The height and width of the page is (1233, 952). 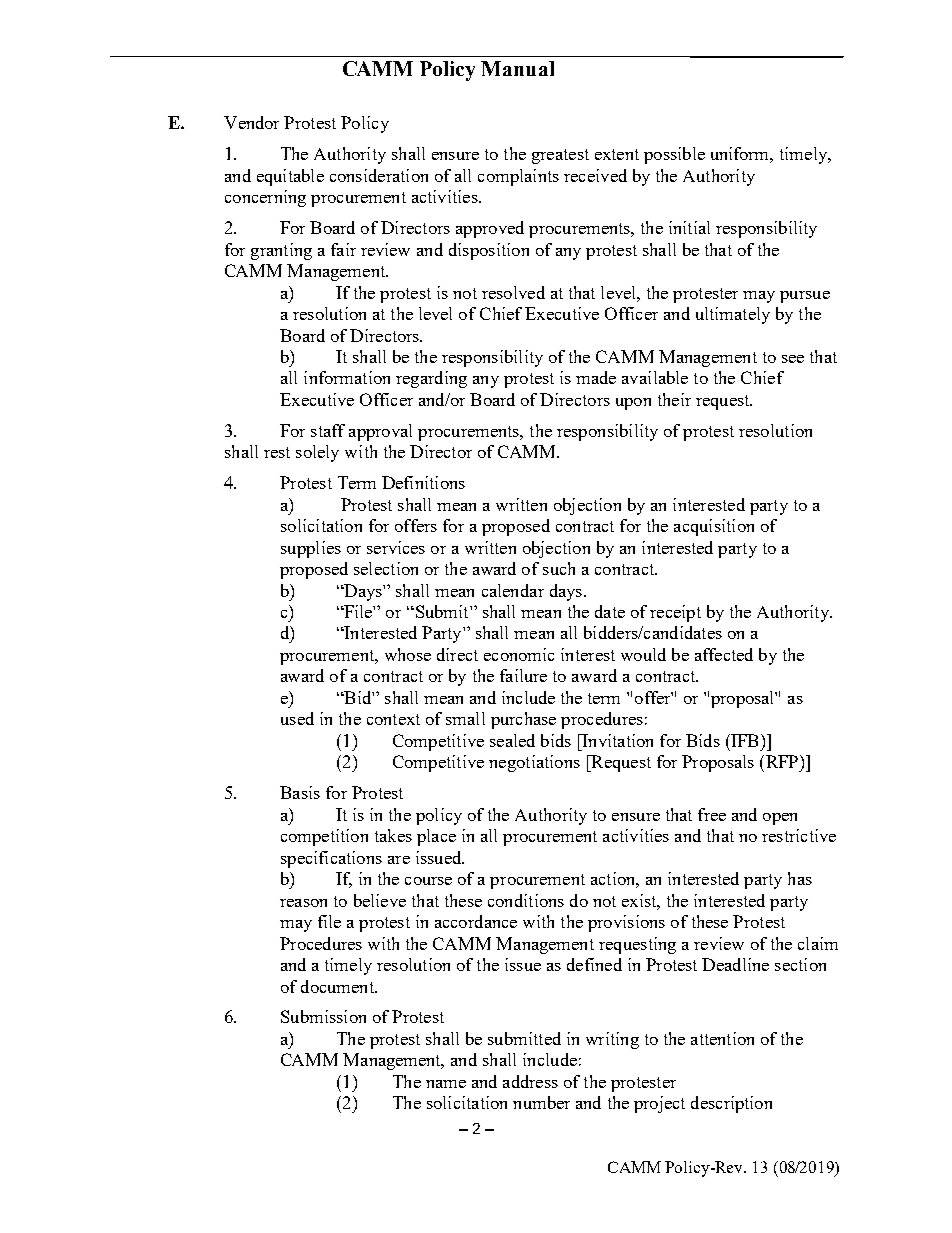 I want to click on possible, so click(x=674, y=155).
